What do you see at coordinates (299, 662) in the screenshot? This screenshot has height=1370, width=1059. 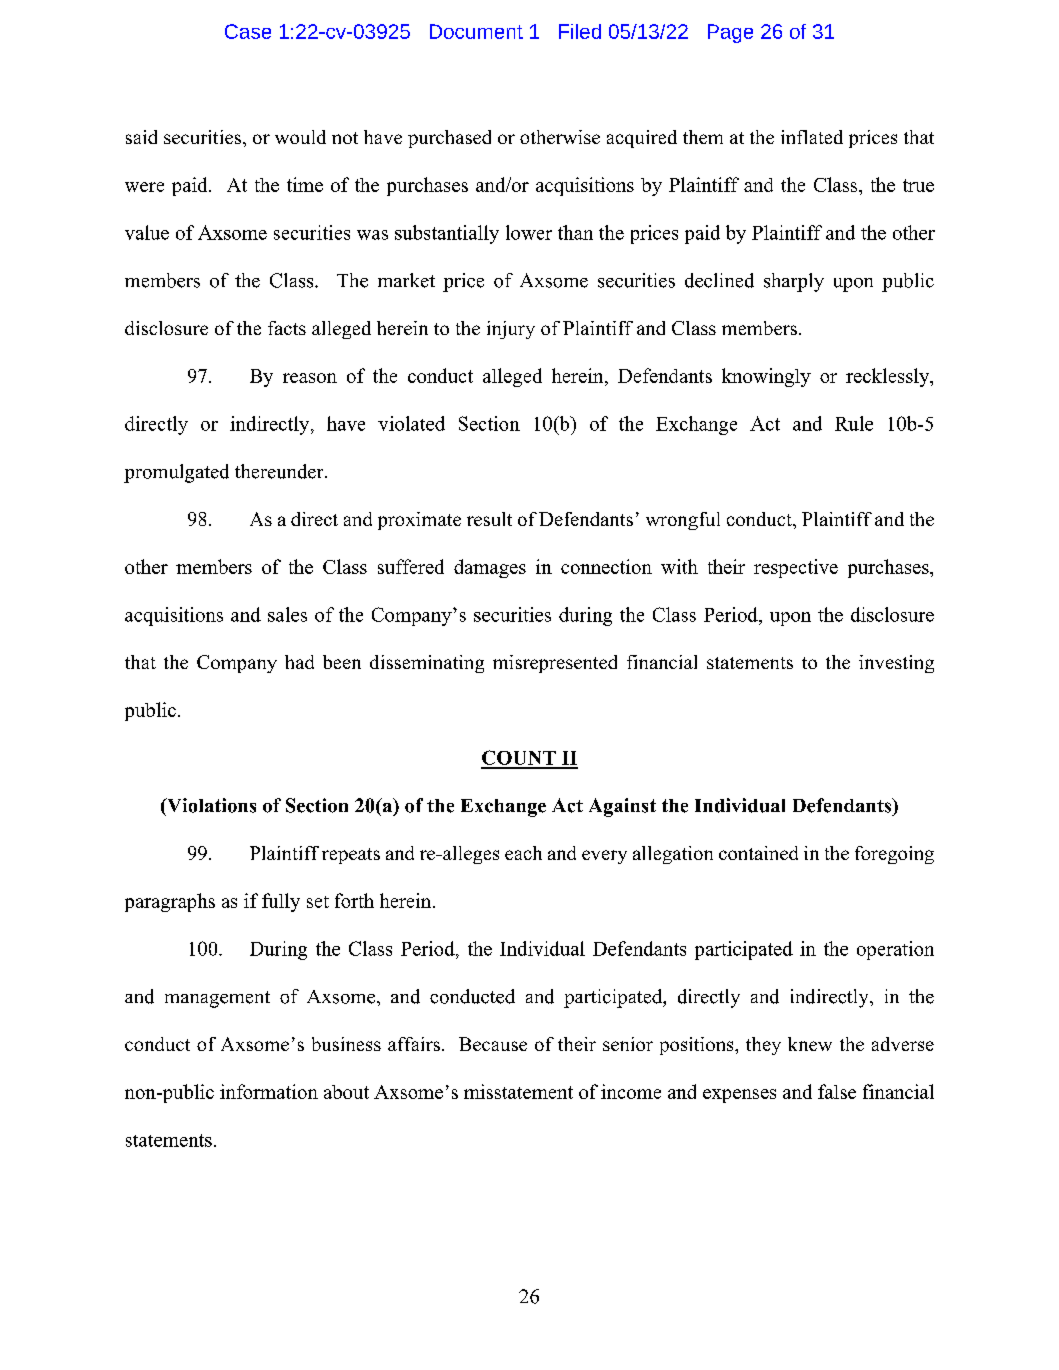 I see `had` at bounding box center [299, 662].
